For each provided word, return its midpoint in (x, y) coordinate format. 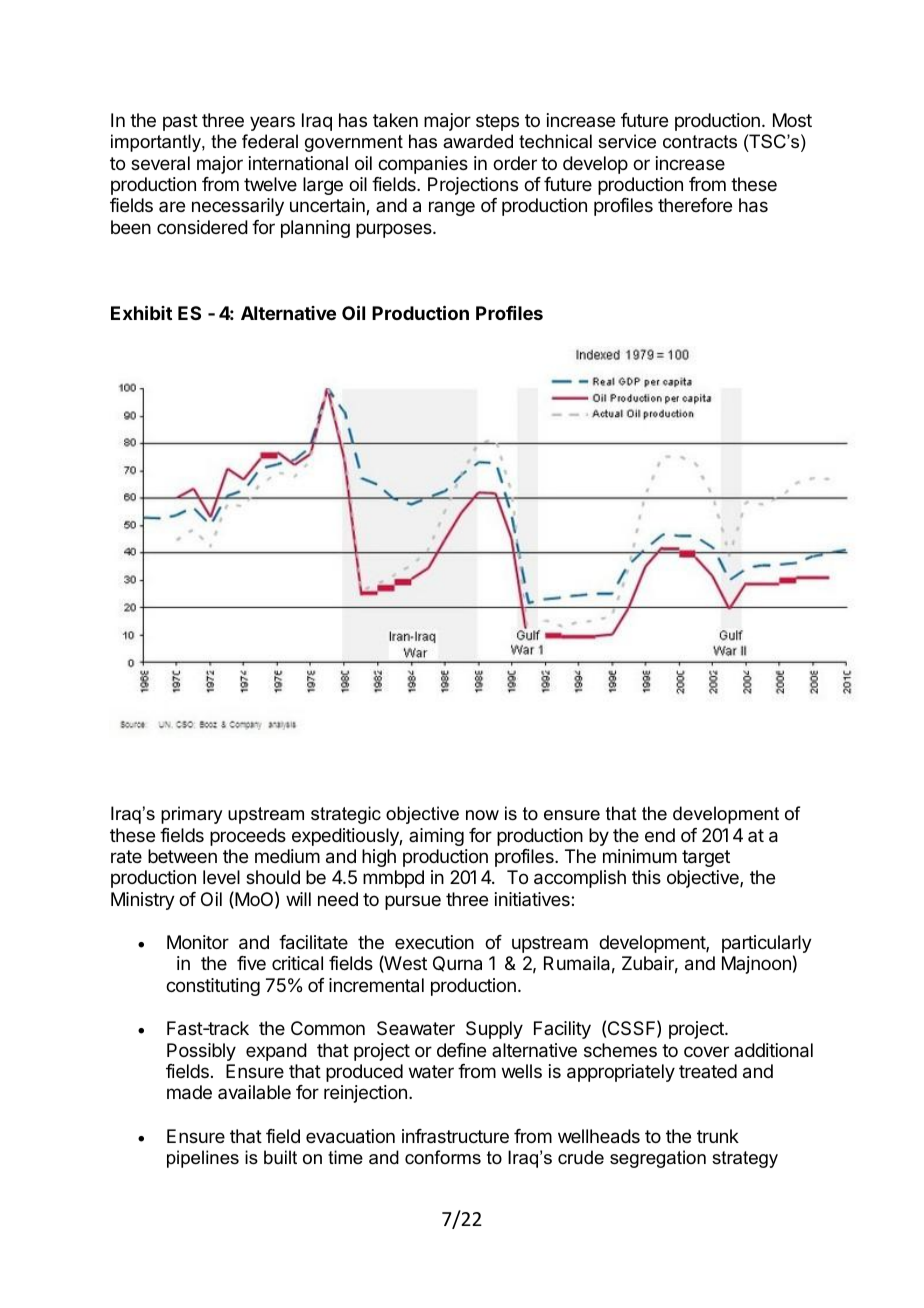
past (180, 122)
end (660, 835)
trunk (718, 1136)
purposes (395, 230)
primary (191, 815)
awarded (478, 141)
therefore (695, 205)
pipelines (203, 1159)
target (706, 858)
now (482, 815)
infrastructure (455, 1136)
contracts (700, 142)
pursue (413, 902)
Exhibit (141, 312)
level (221, 877)
